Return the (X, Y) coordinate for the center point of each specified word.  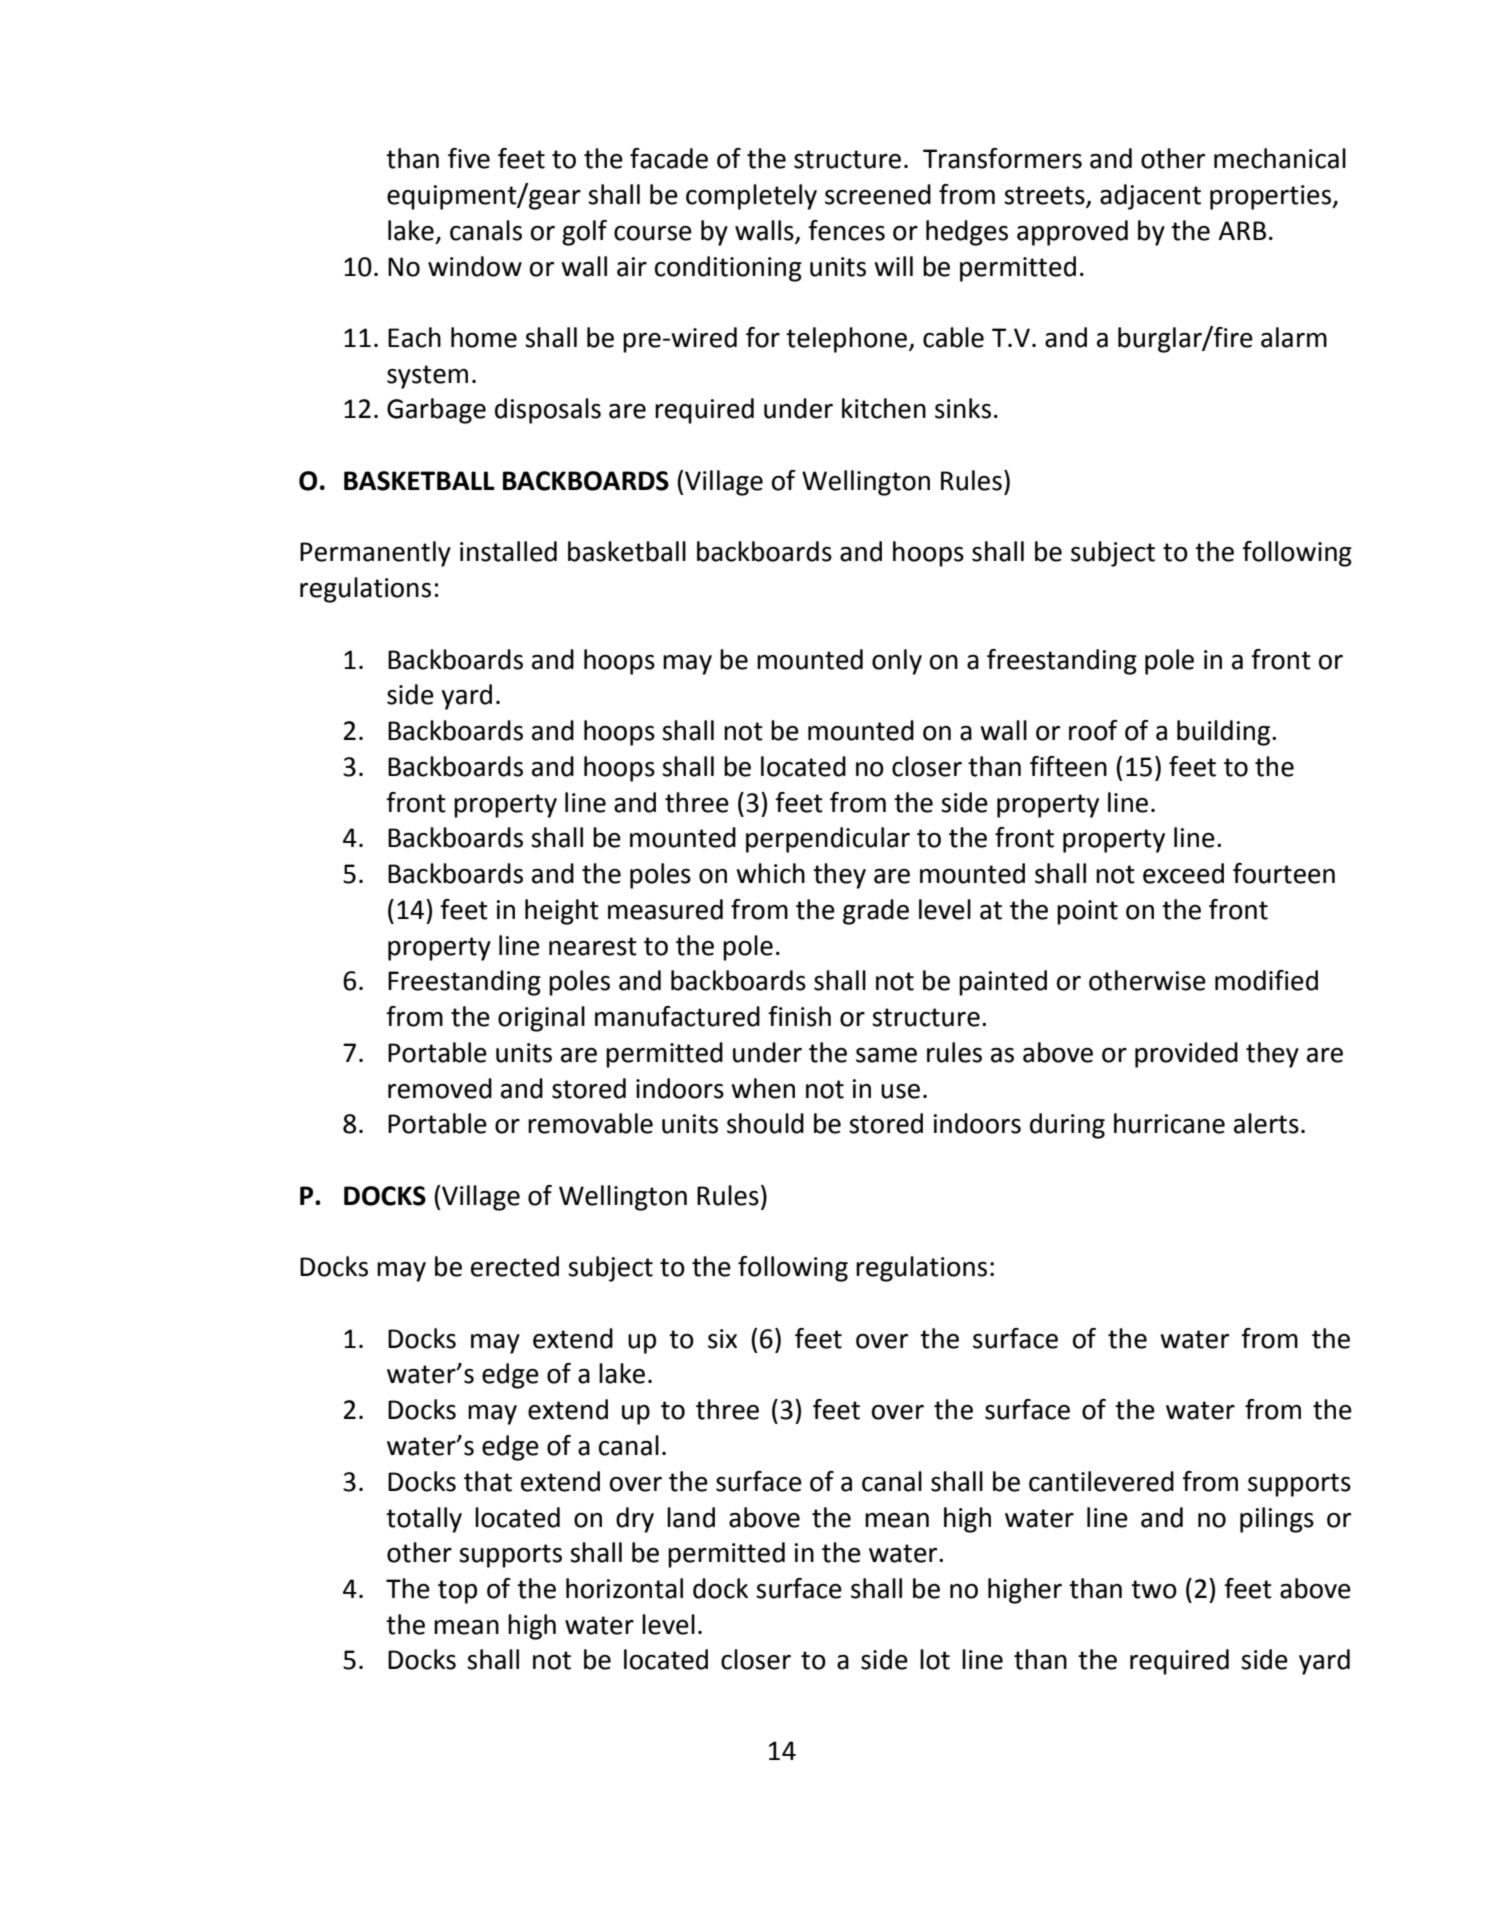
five (469, 158)
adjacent (1150, 197)
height (562, 912)
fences (846, 230)
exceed (1183, 873)
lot (935, 1659)
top (457, 1592)
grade (876, 912)
